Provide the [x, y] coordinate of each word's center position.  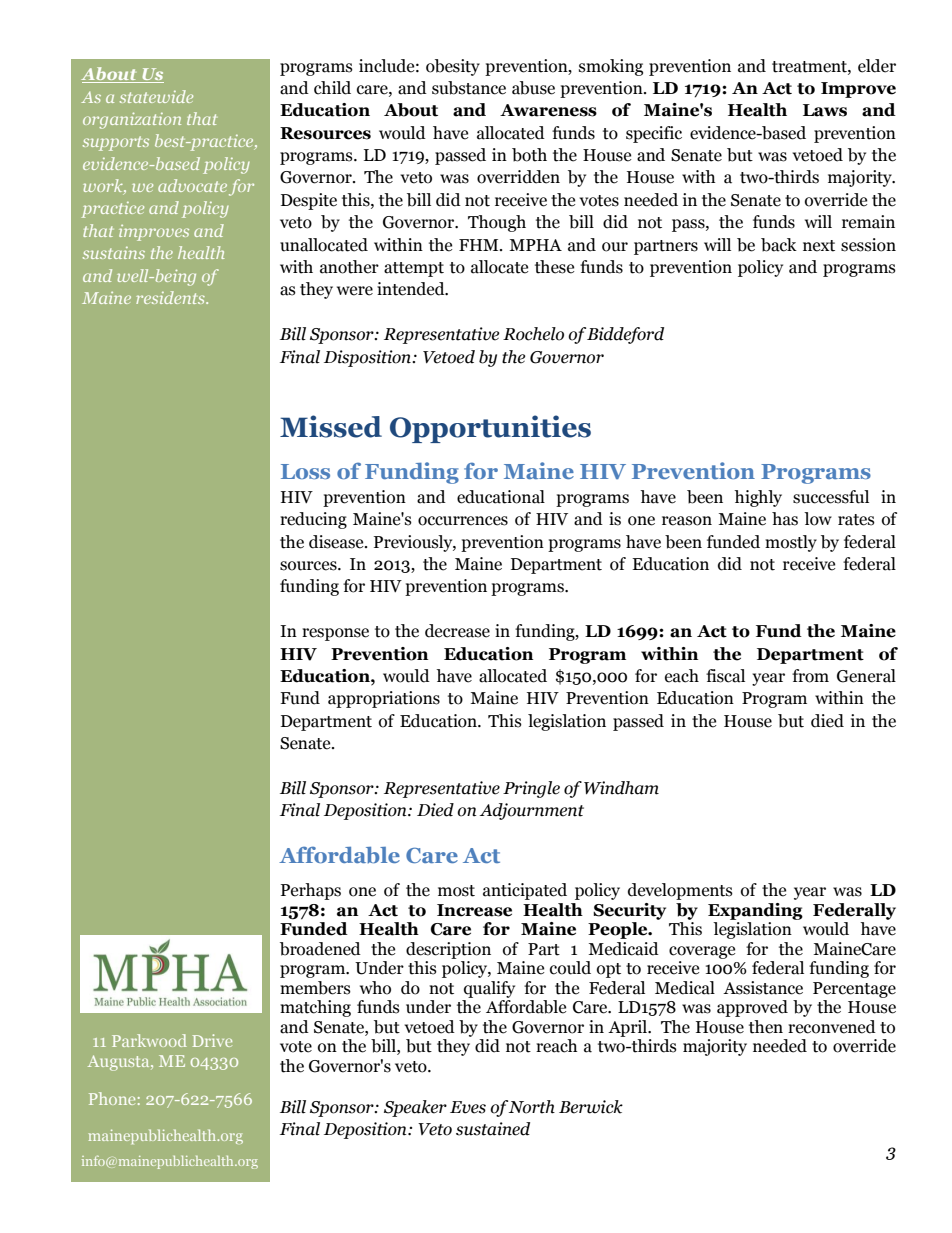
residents [171, 297]
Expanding [755, 911]
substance [469, 88]
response [335, 634]
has [785, 519]
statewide [156, 96]
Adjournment [531, 811]
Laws [825, 110]
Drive [212, 1040]
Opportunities [490, 429]
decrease [457, 631]
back [779, 245]
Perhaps [311, 891]
